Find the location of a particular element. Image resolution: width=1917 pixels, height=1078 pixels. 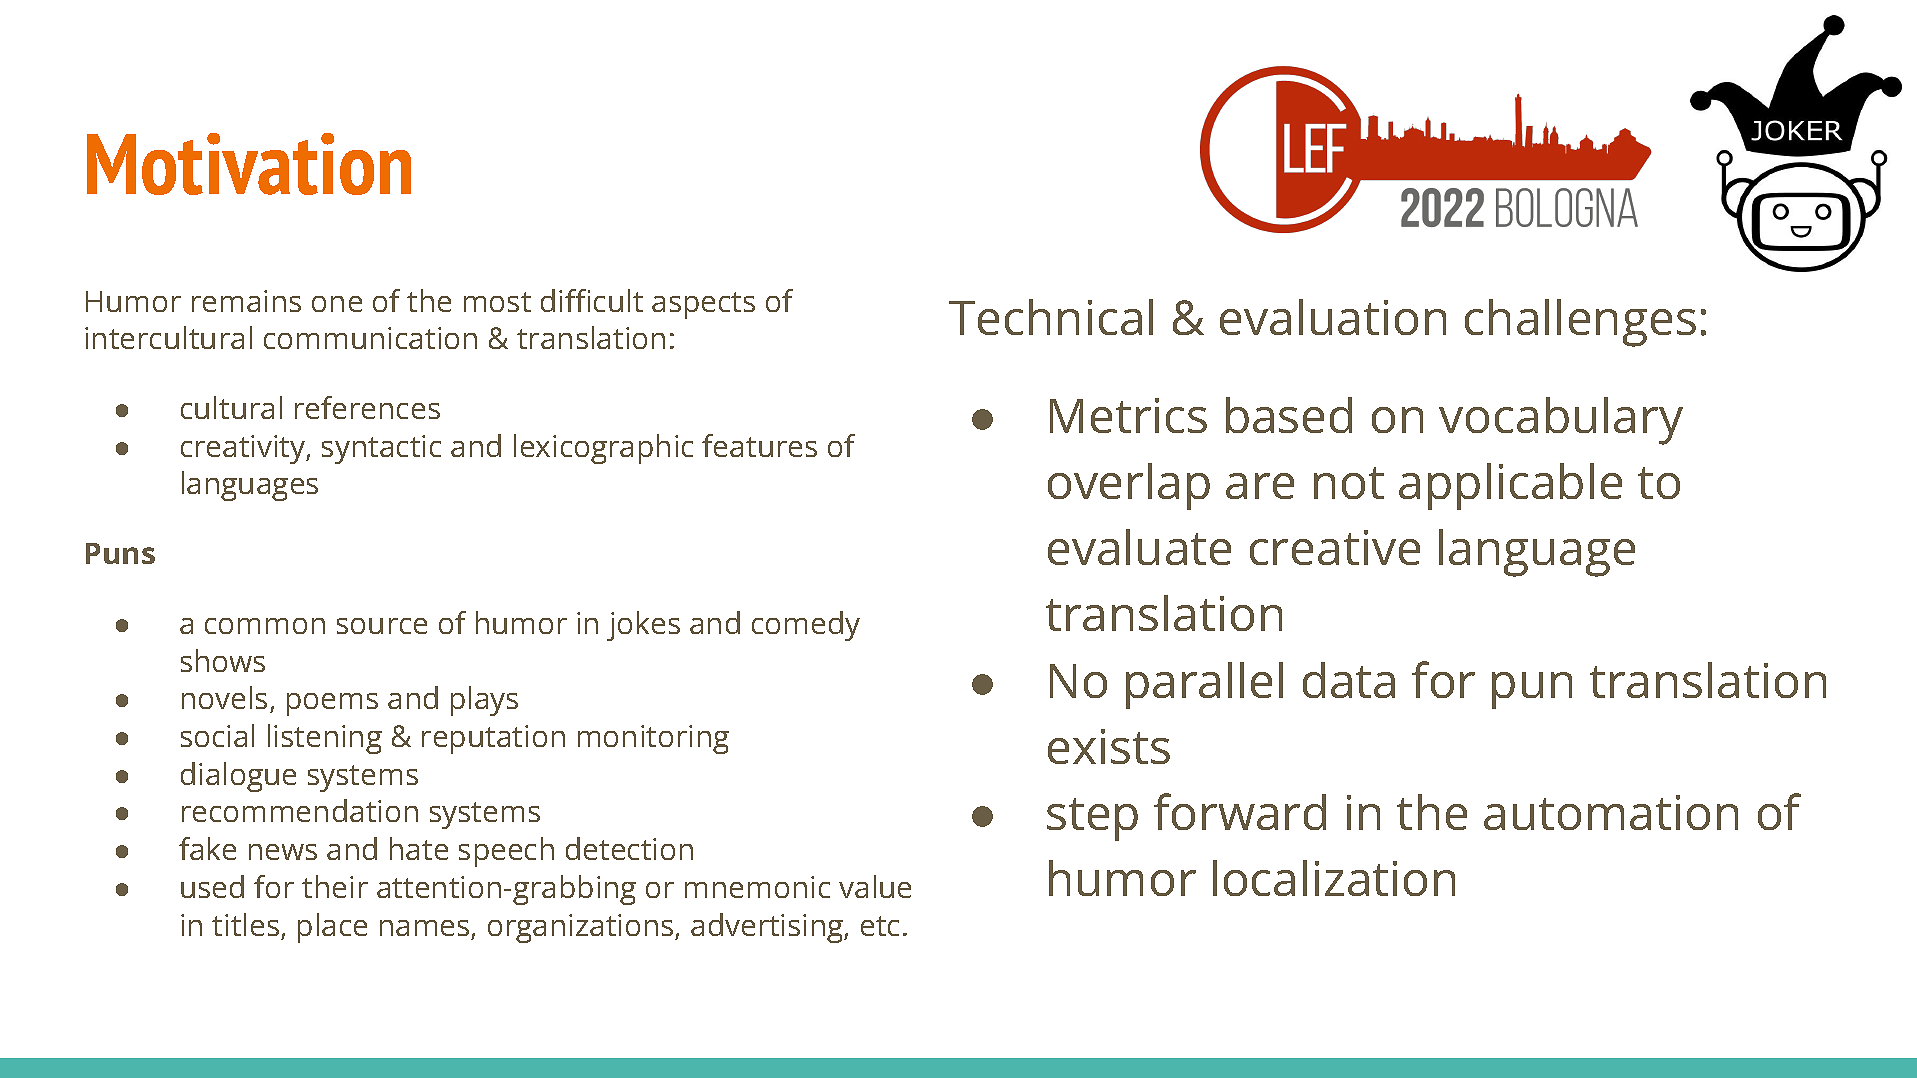

aspects is located at coordinates (703, 305).
